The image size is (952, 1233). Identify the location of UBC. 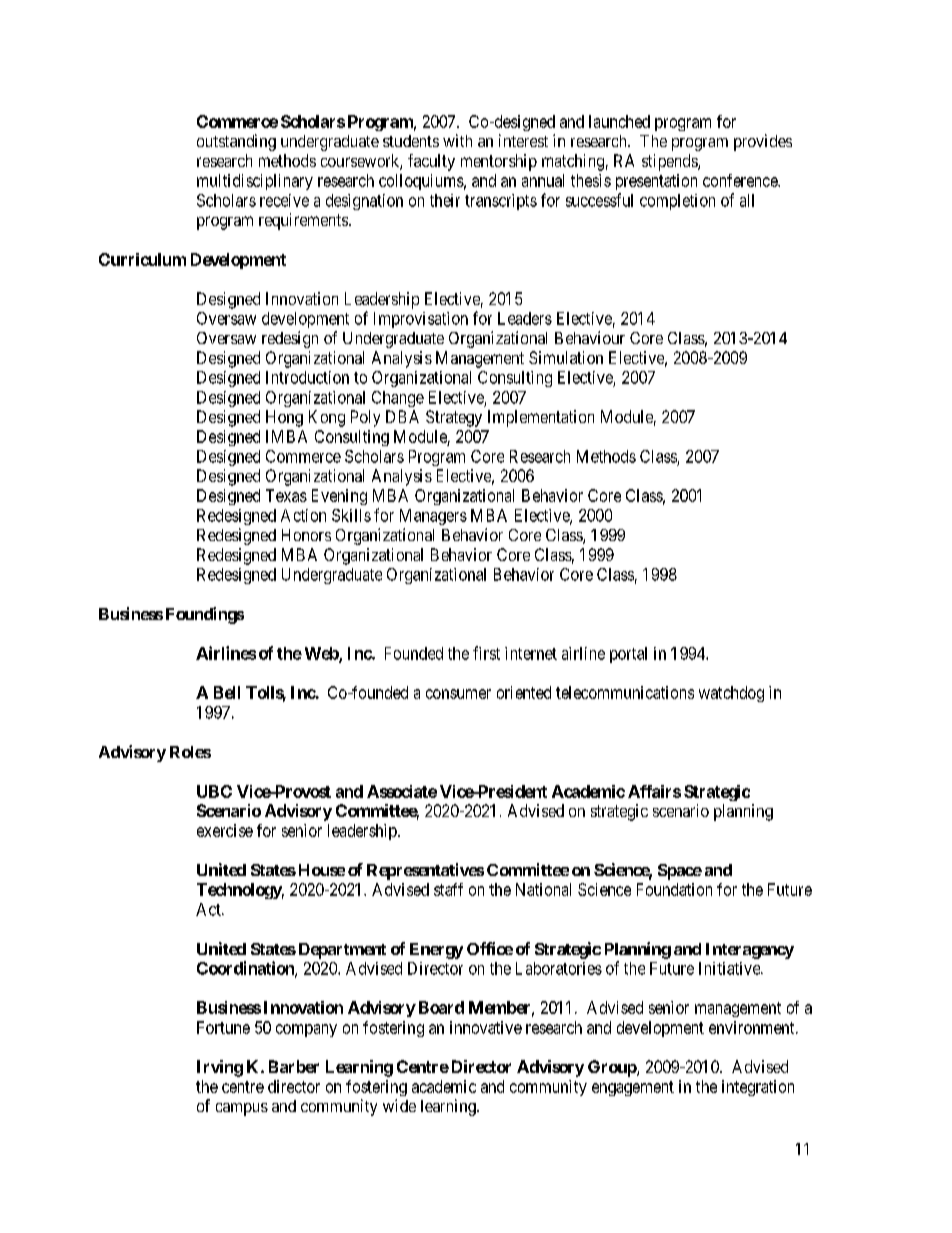
(214, 791).
